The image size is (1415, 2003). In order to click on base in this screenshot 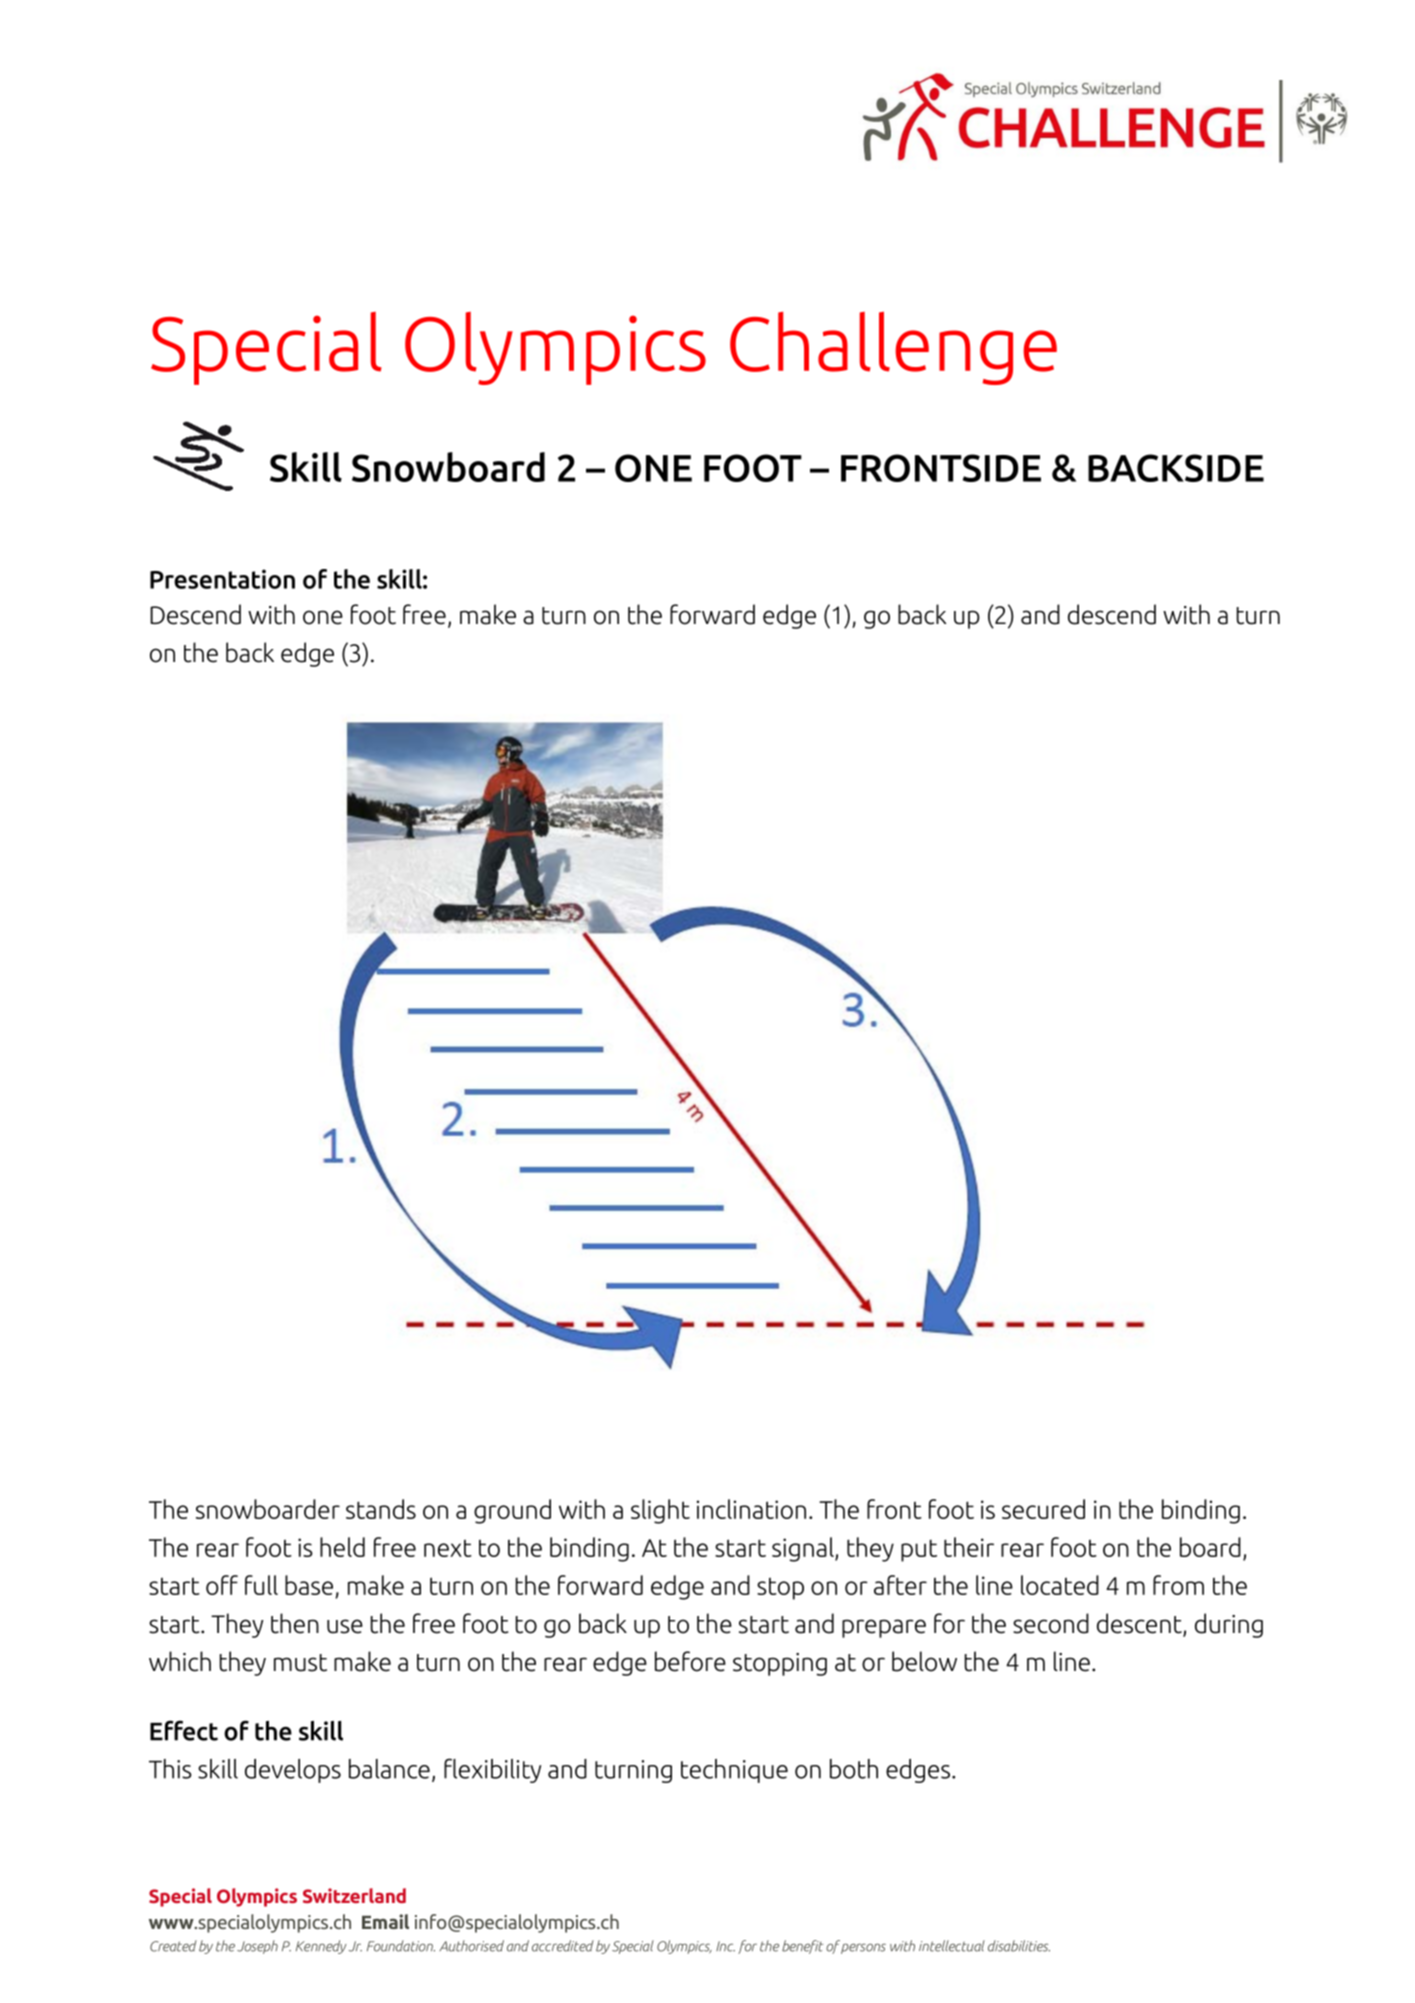, I will do `click(310, 1586)`.
